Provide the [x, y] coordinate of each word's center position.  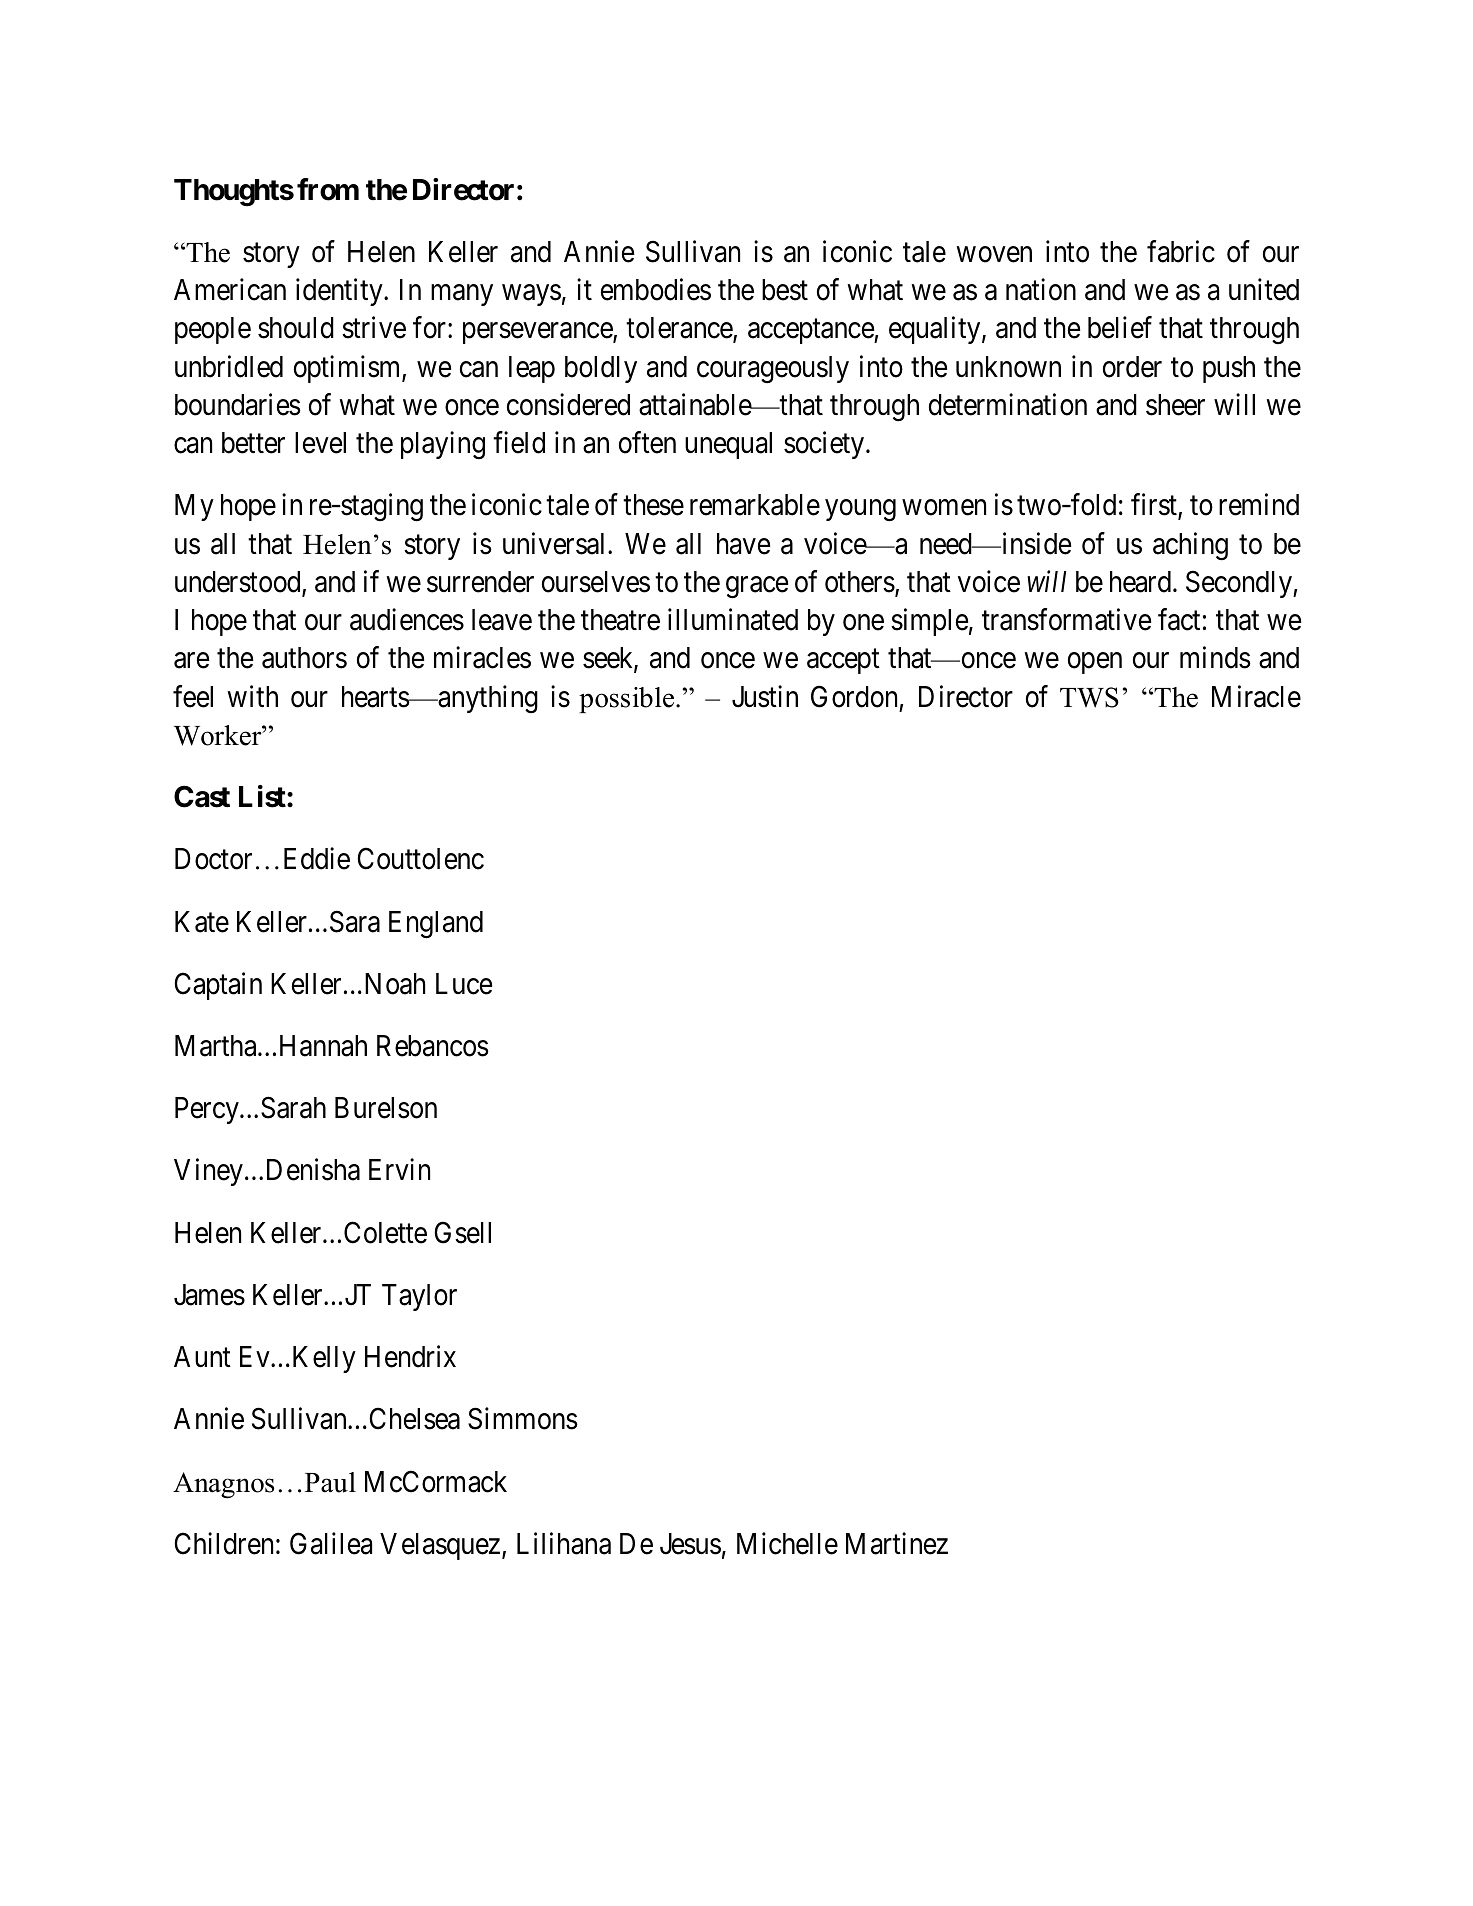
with [252, 696]
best [785, 290]
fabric [1181, 251]
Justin [765, 696]
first [1155, 506]
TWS [1089, 697]
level [320, 443]
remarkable [755, 505]
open [1095, 663]
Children [223, 1543]
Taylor [419, 1297]
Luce [464, 984]
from [328, 189]
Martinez [897, 1543]
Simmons [523, 1419]
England [436, 925]
